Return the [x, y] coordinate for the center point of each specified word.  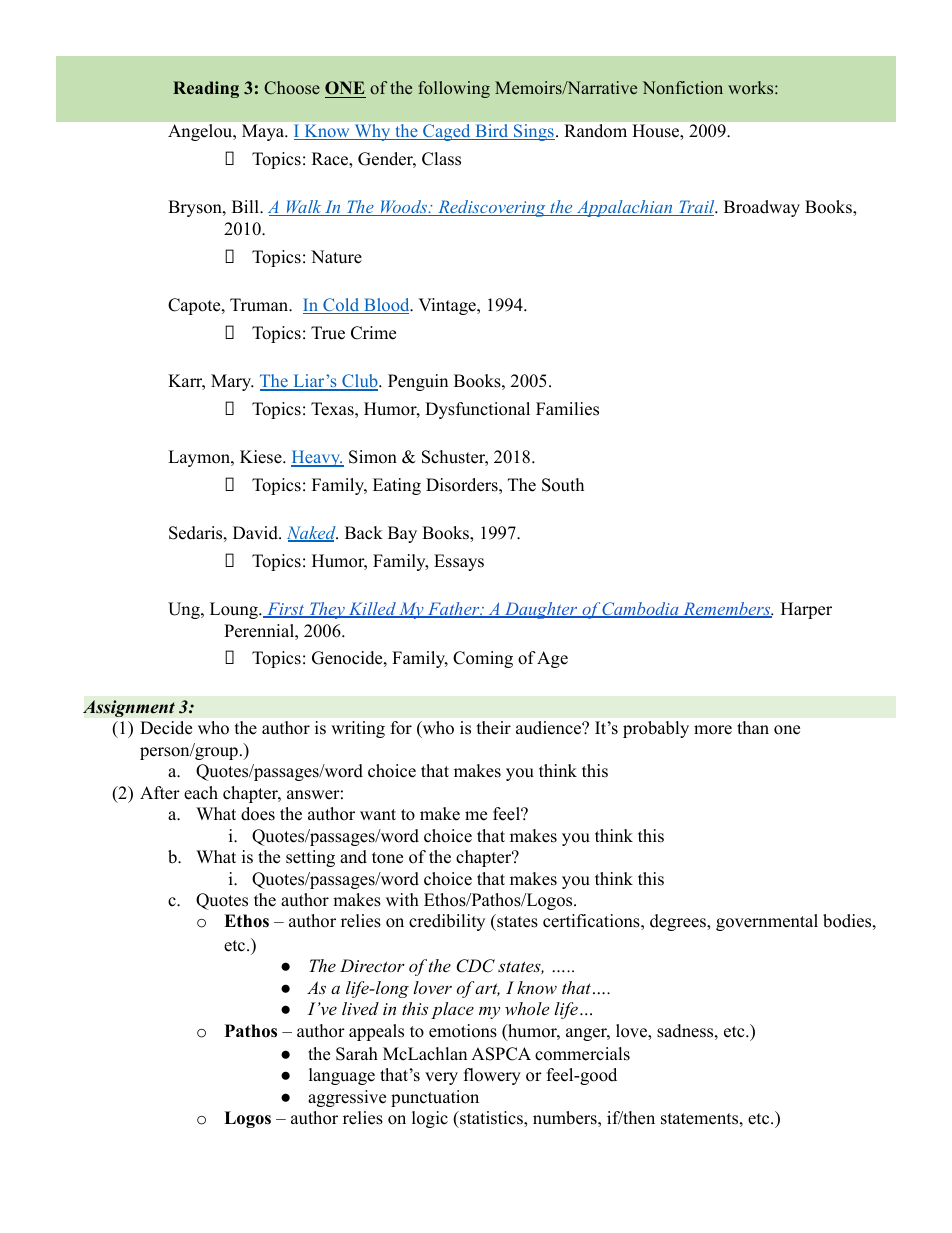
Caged [447, 132]
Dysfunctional [477, 410]
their [494, 728]
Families [567, 409]
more [713, 730]
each [201, 793]
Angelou [201, 132]
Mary [232, 382]
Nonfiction [682, 87]
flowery [492, 1076]
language [342, 1076]
